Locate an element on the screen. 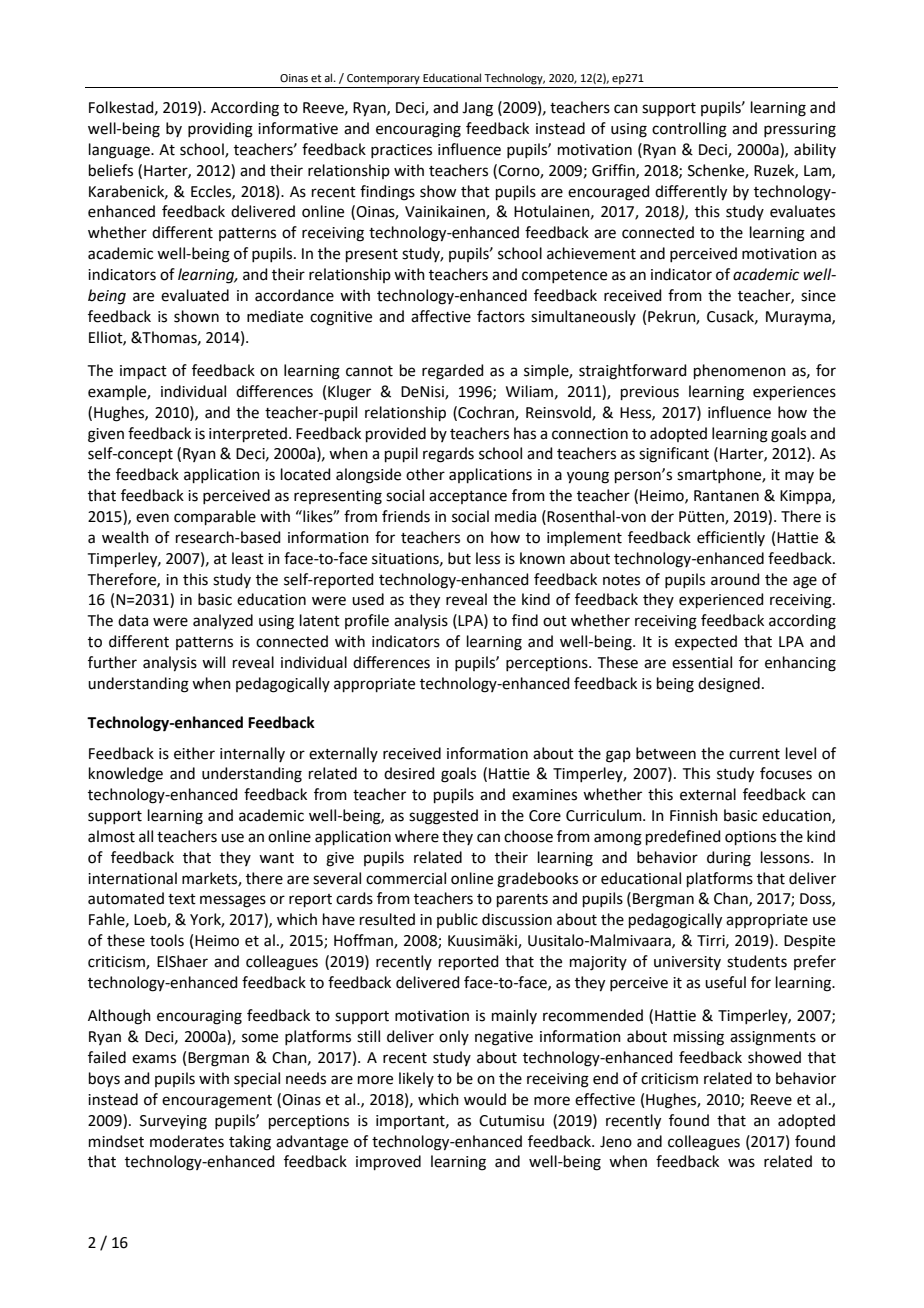 This screenshot has width=924, height=1308. would is located at coordinates (485, 1099).
